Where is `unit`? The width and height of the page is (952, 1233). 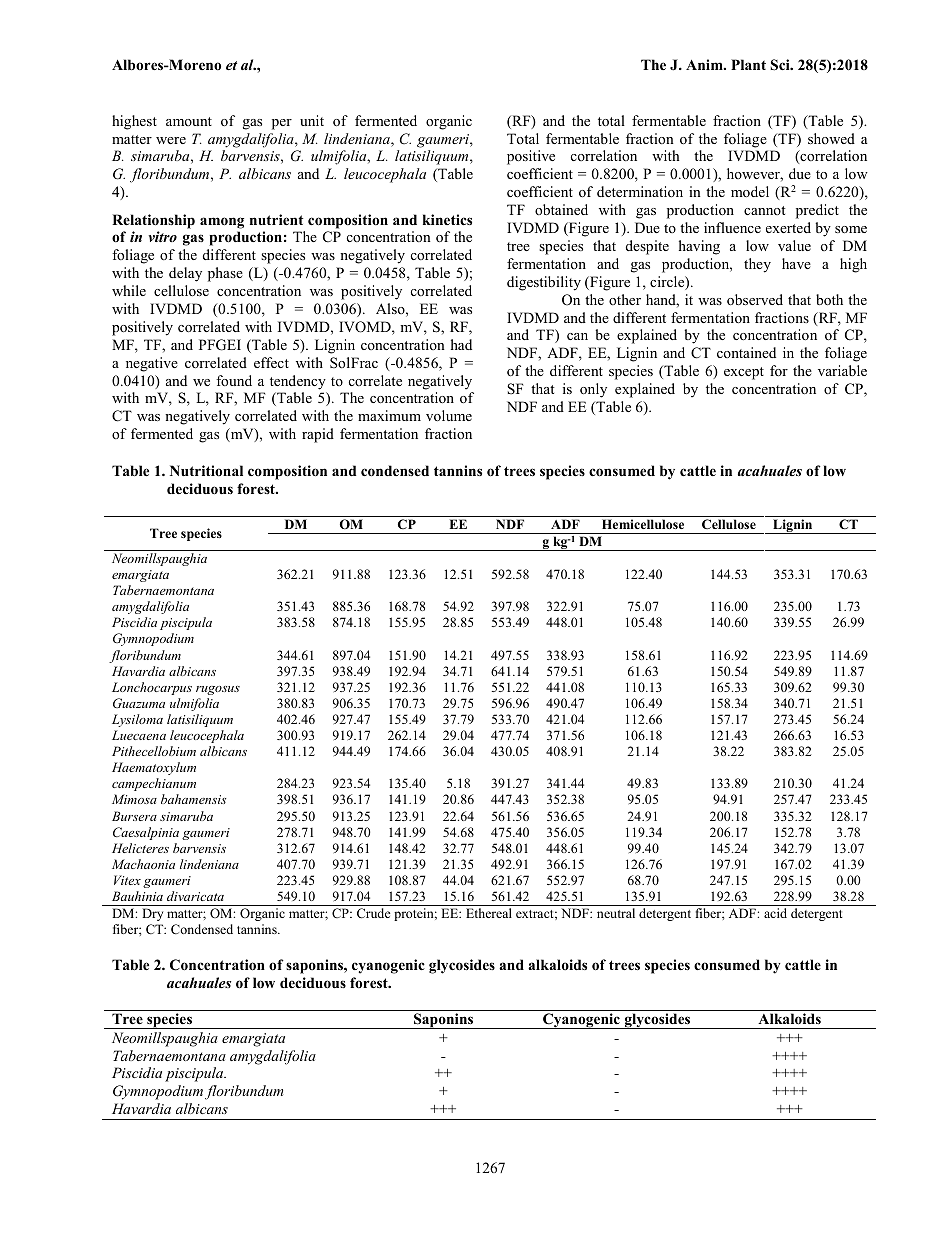
unit is located at coordinates (312, 120).
